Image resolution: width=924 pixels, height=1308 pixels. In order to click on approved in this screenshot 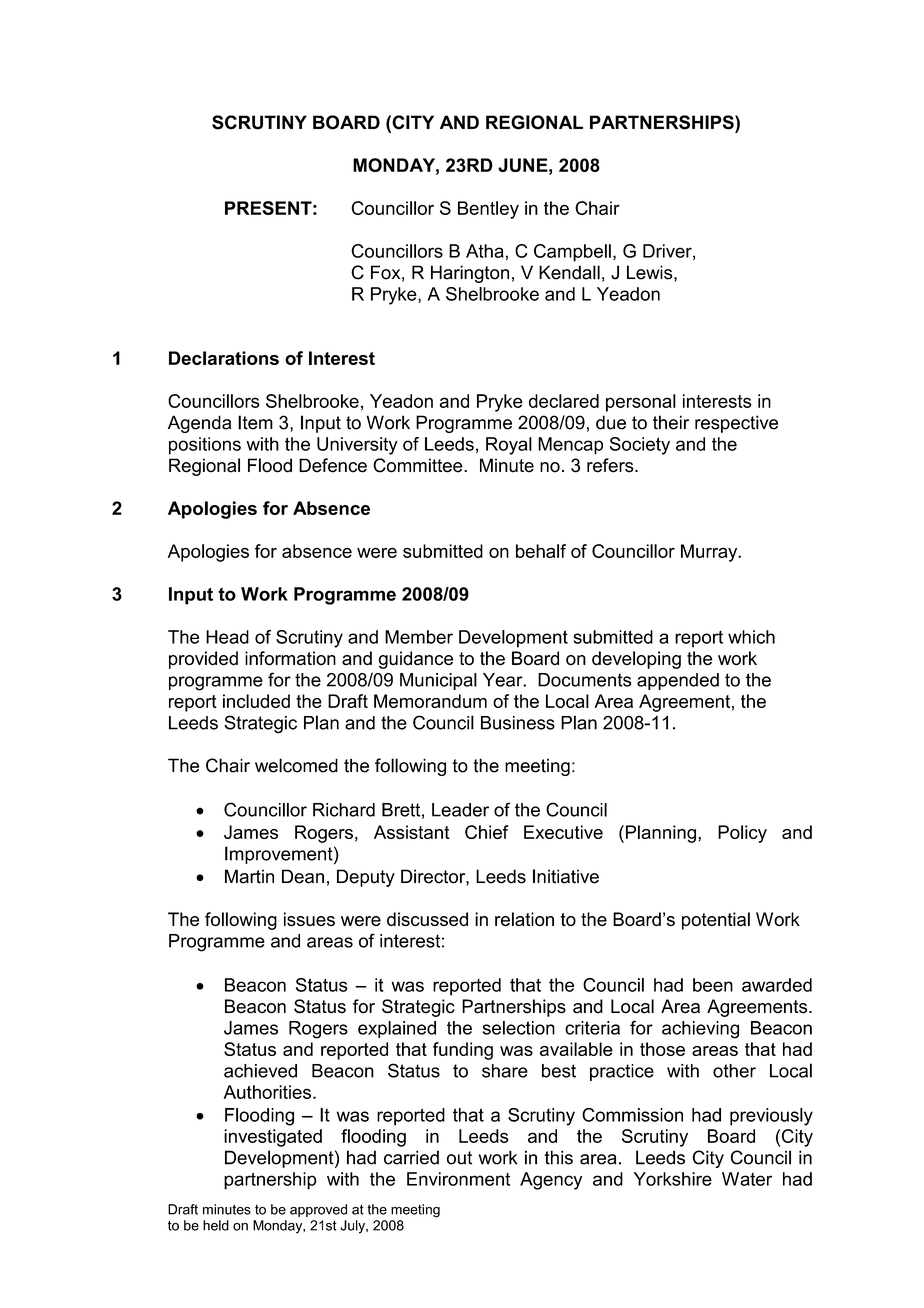, I will do `click(318, 1210)`.
